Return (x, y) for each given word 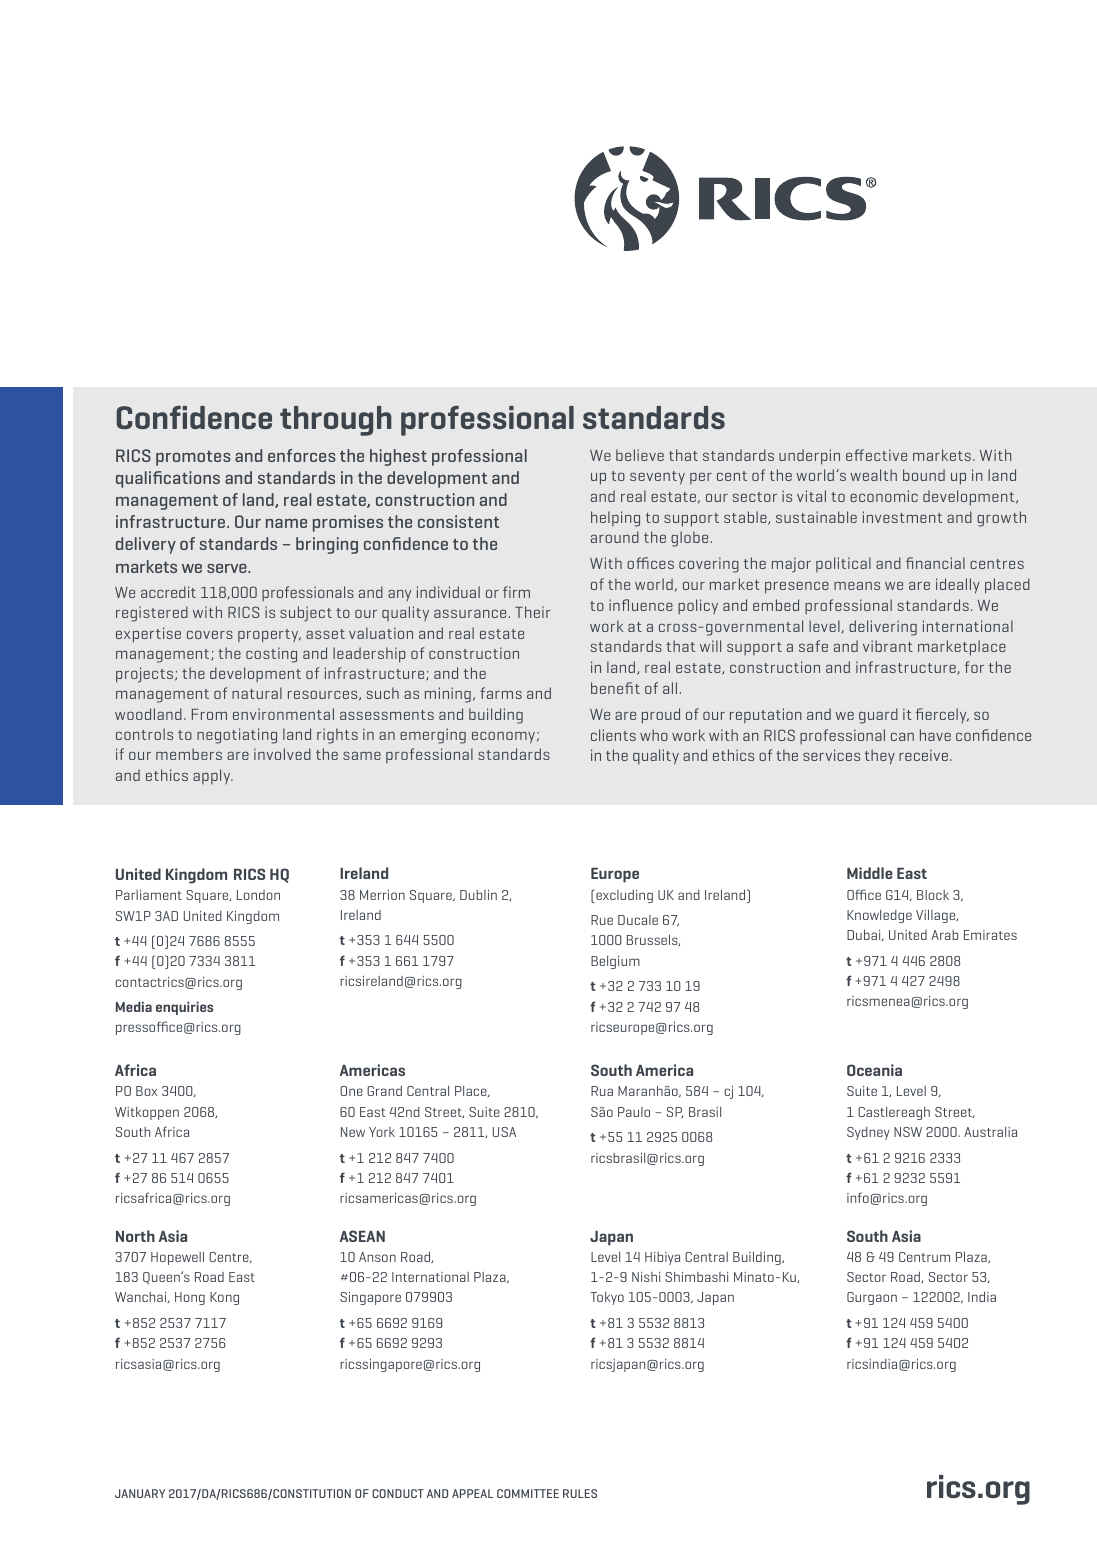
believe (640, 455)
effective (876, 455)
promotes (193, 458)
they (880, 757)
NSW (908, 1132)
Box (146, 1091)
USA (504, 1132)
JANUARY (140, 1493)
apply (213, 776)
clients (613, 735)
